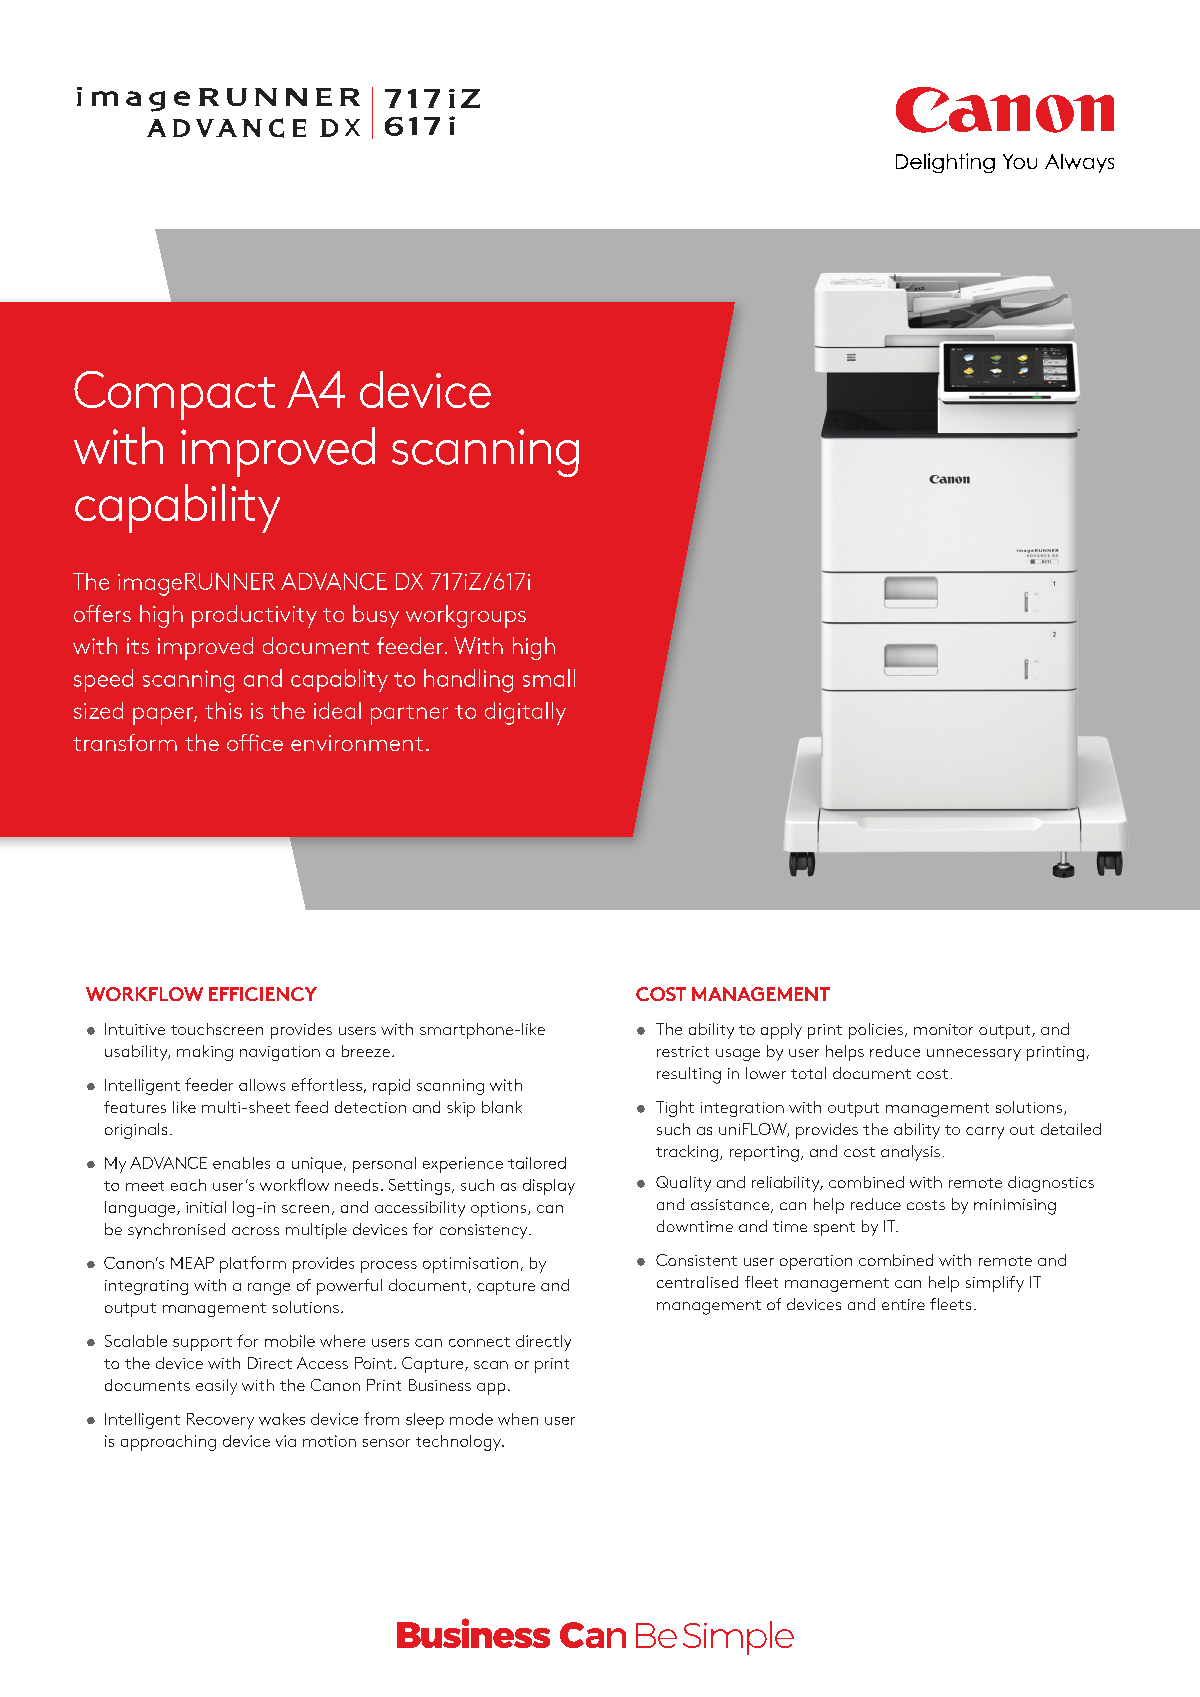 The height and width of the image is (1697, 1200). What do you see at coordinates (910, 1153) in the image?
I see `analysis` at bounding box center [910, 1153].
